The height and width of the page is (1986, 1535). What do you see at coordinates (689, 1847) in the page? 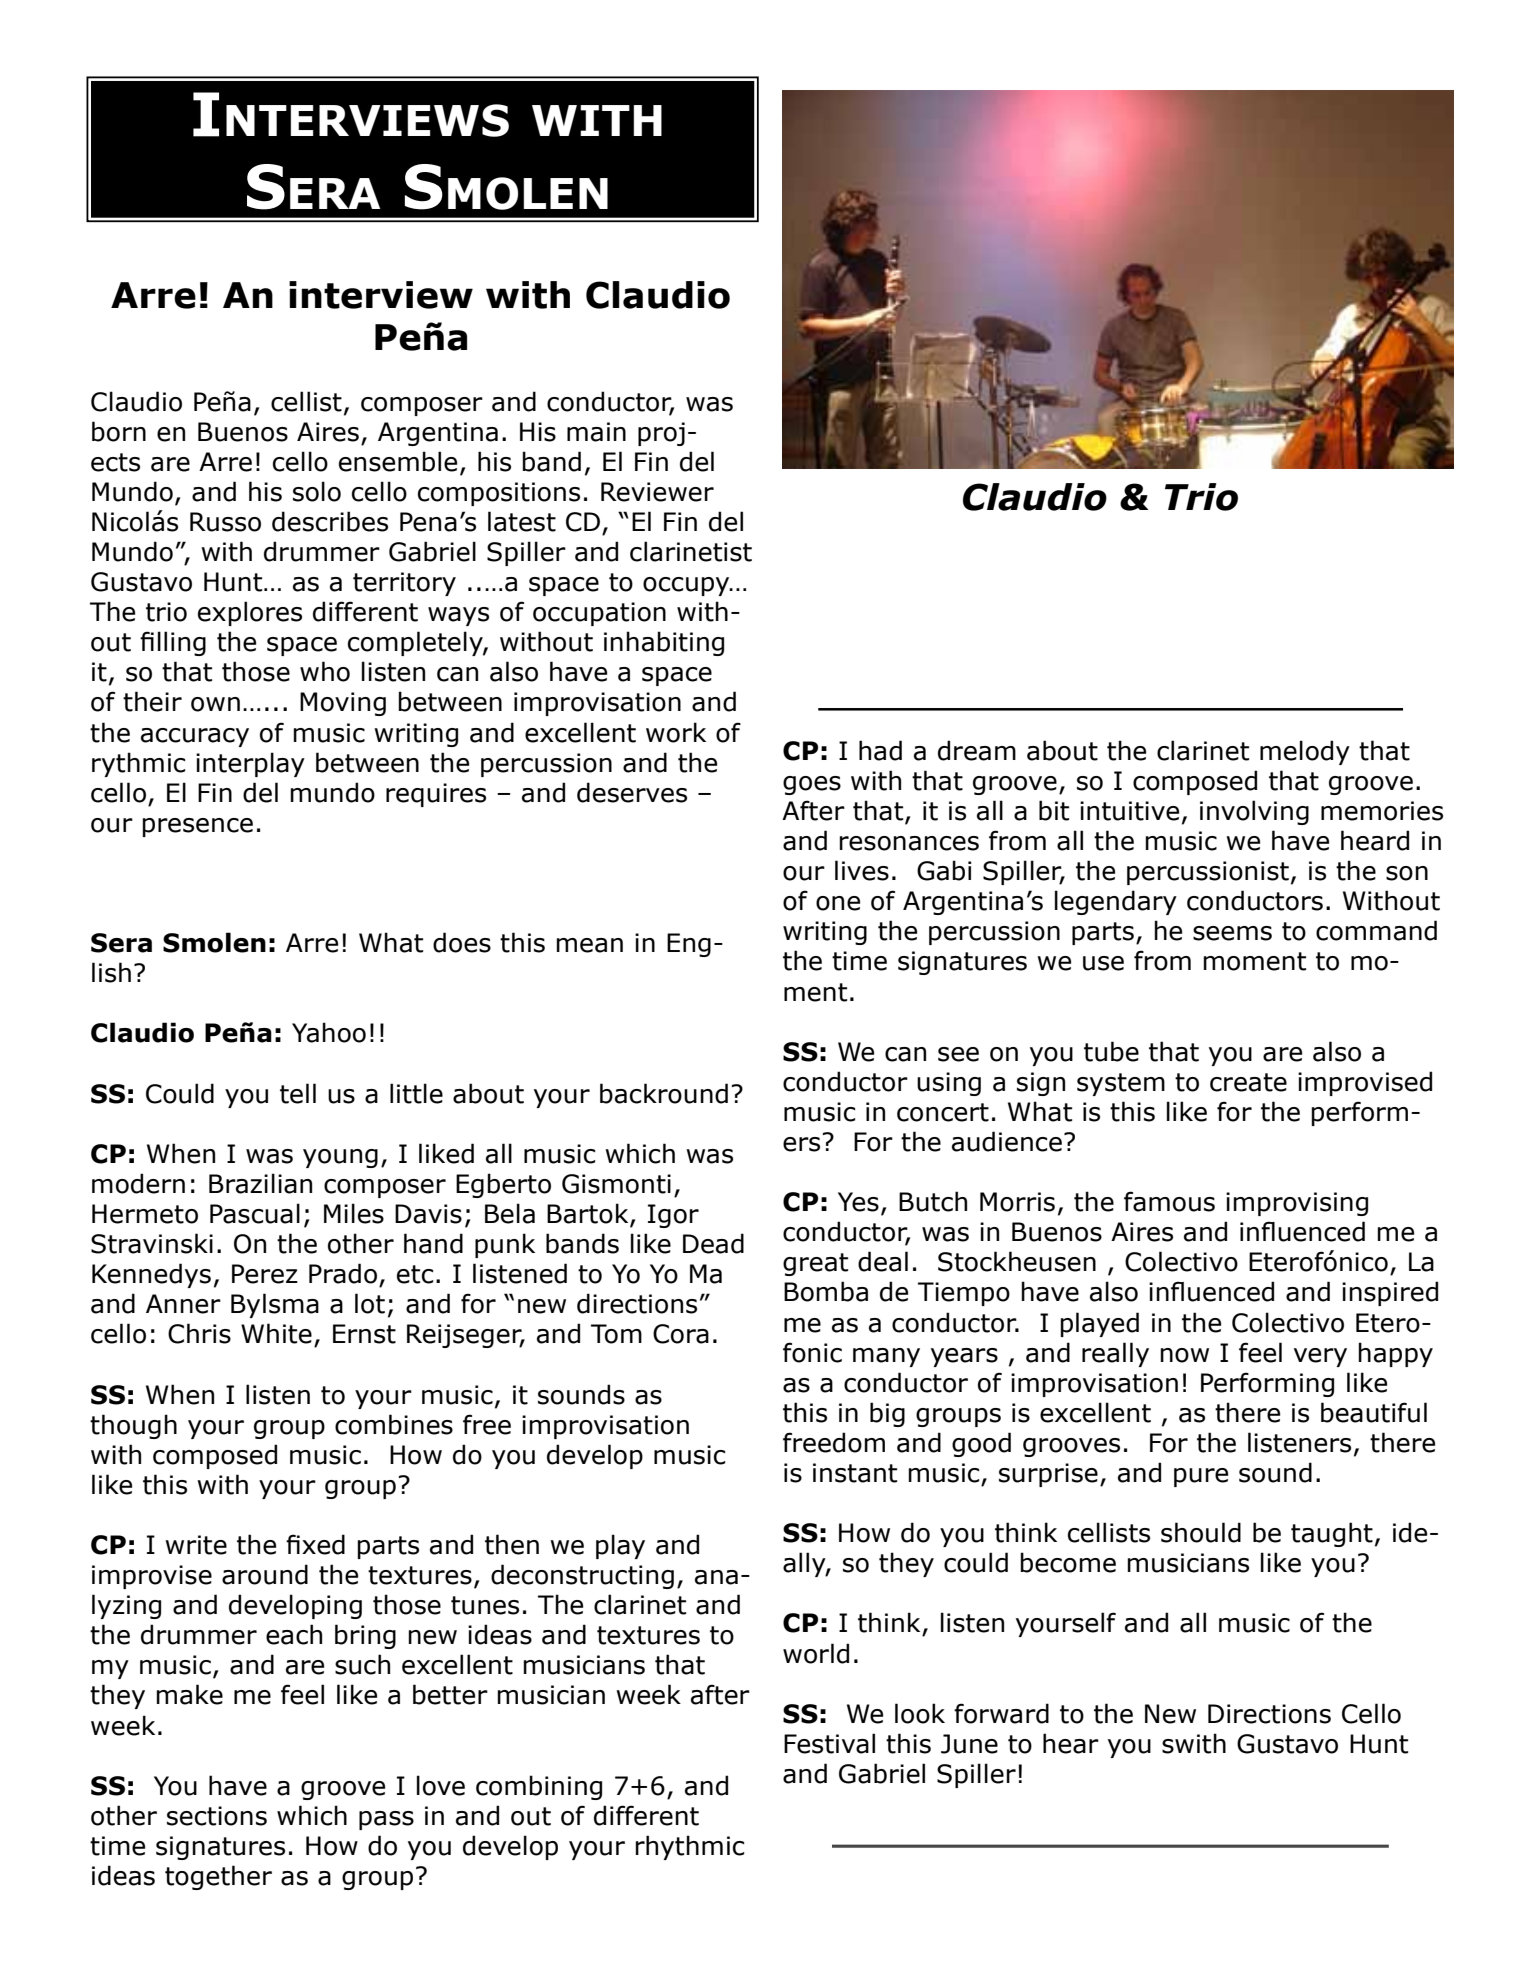
I see `rhythmic` at bounding box center [689, 1847].
